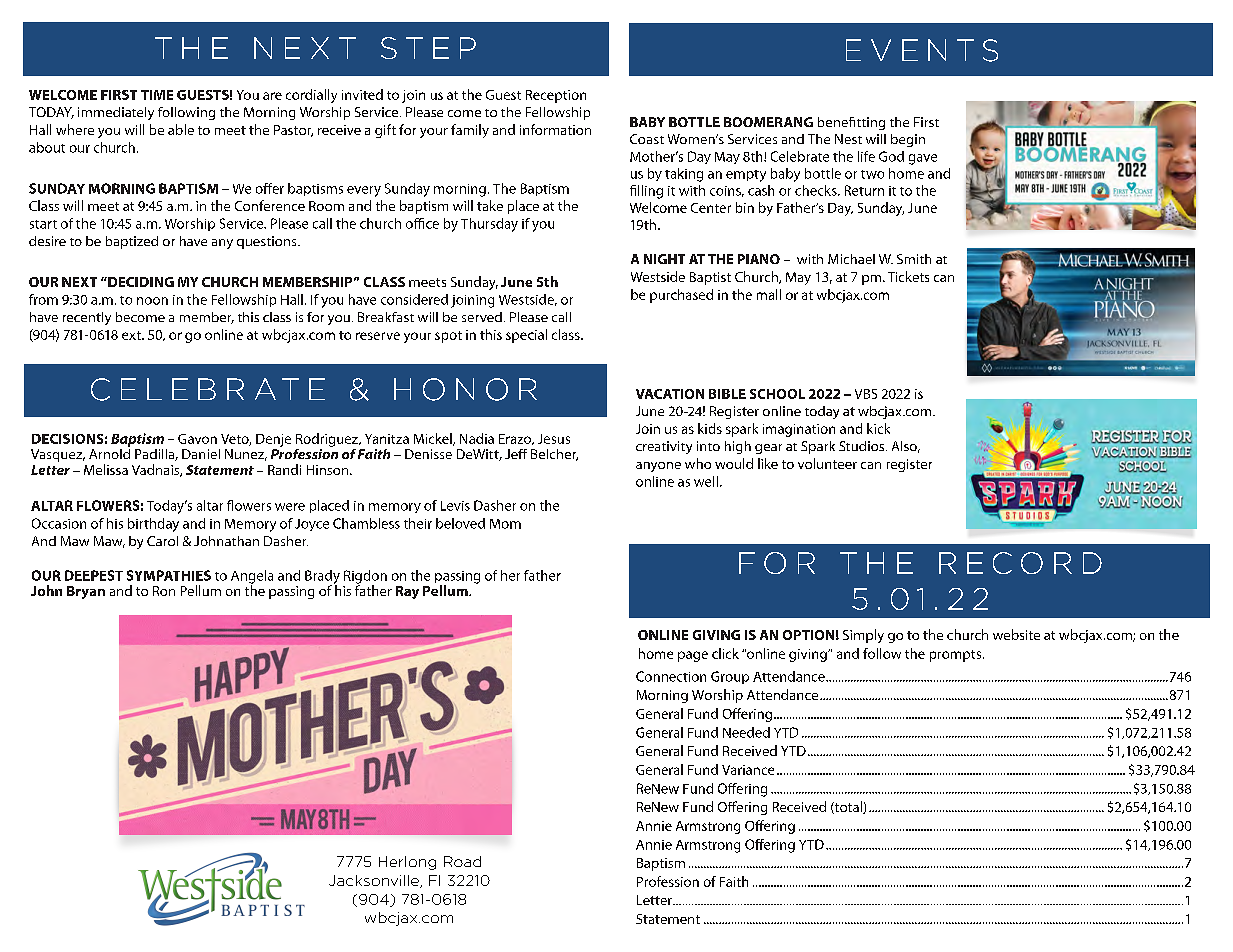  I want to click on Simply, so click(863, 636).
